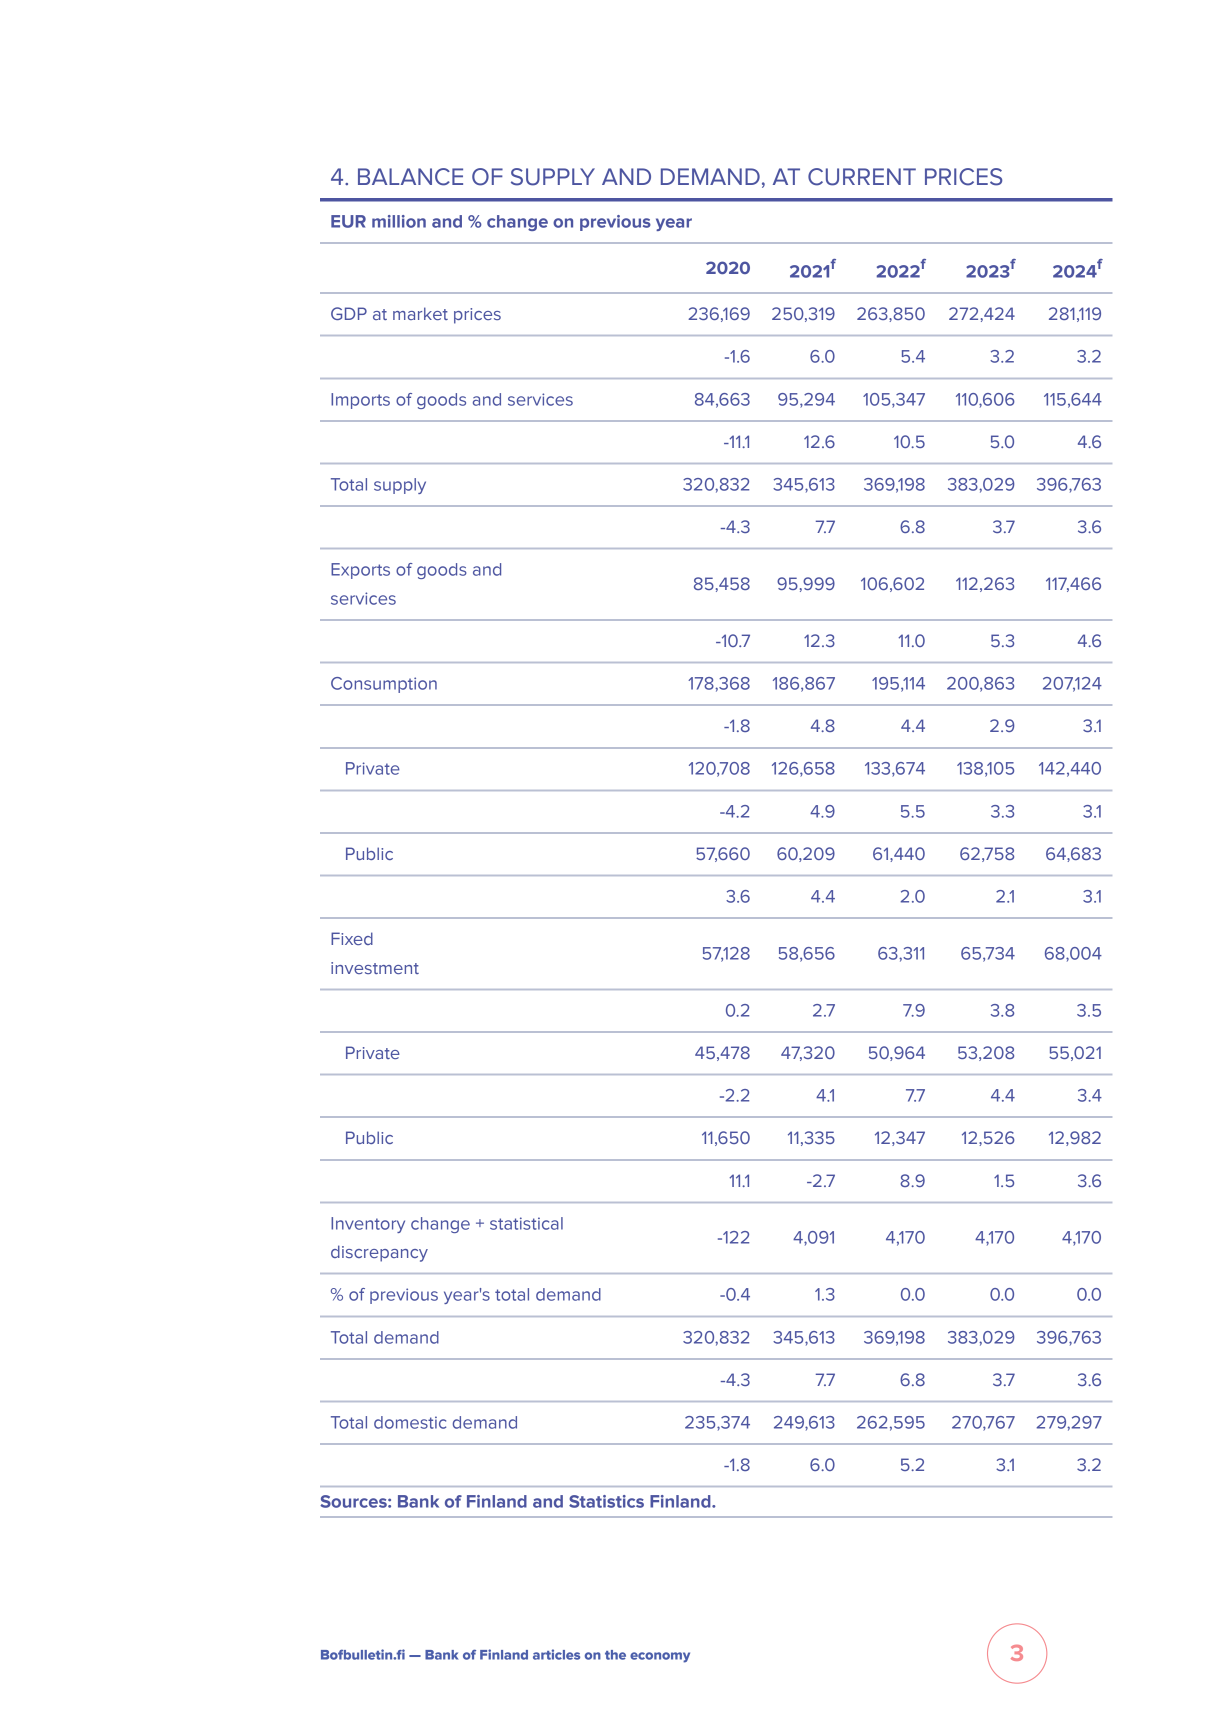 The width and height of the document is (1222, 1728). Describe the element at coordinates (384, 685) in the document. I see `Consumption` at that location.
